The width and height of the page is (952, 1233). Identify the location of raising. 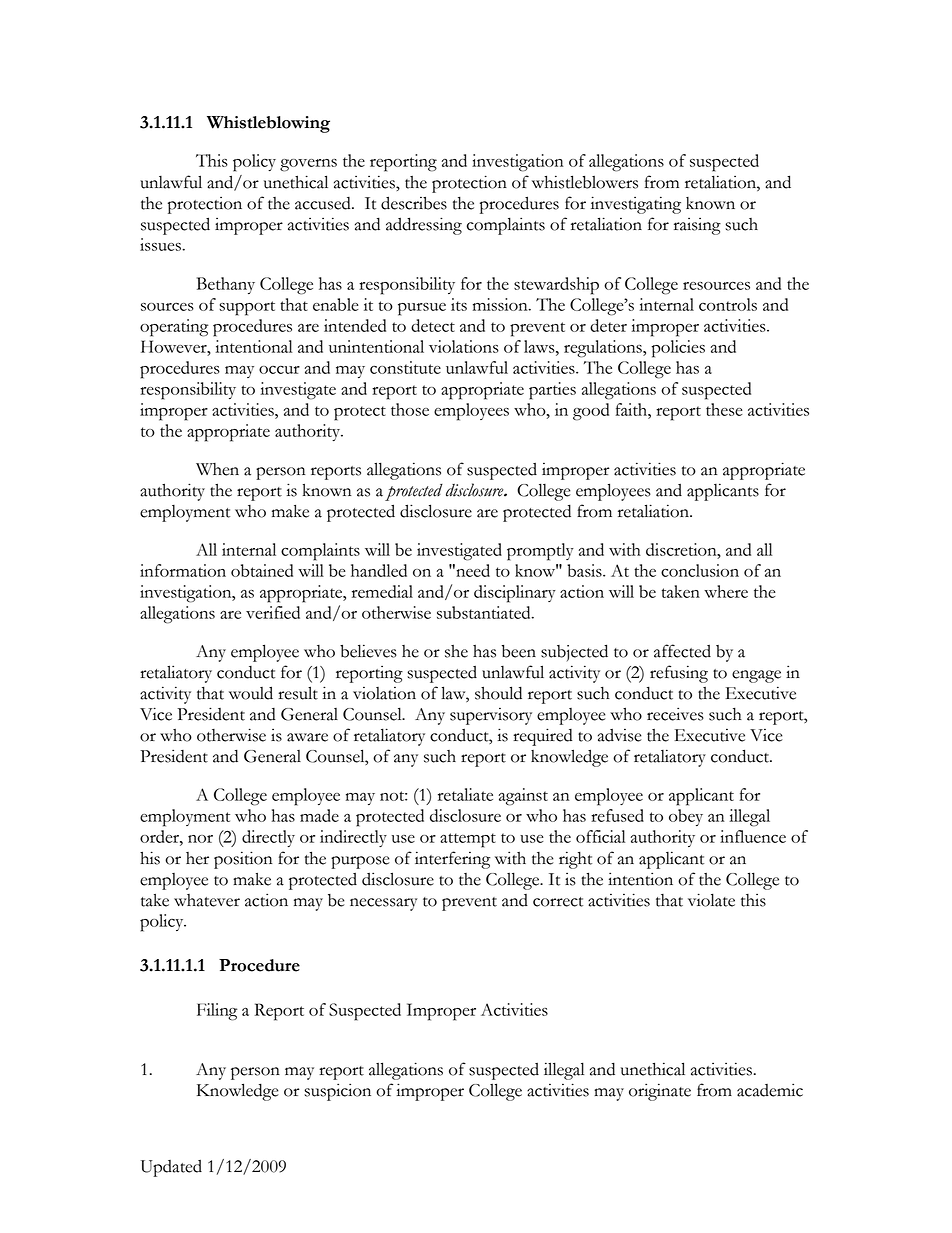
(697, 226).
